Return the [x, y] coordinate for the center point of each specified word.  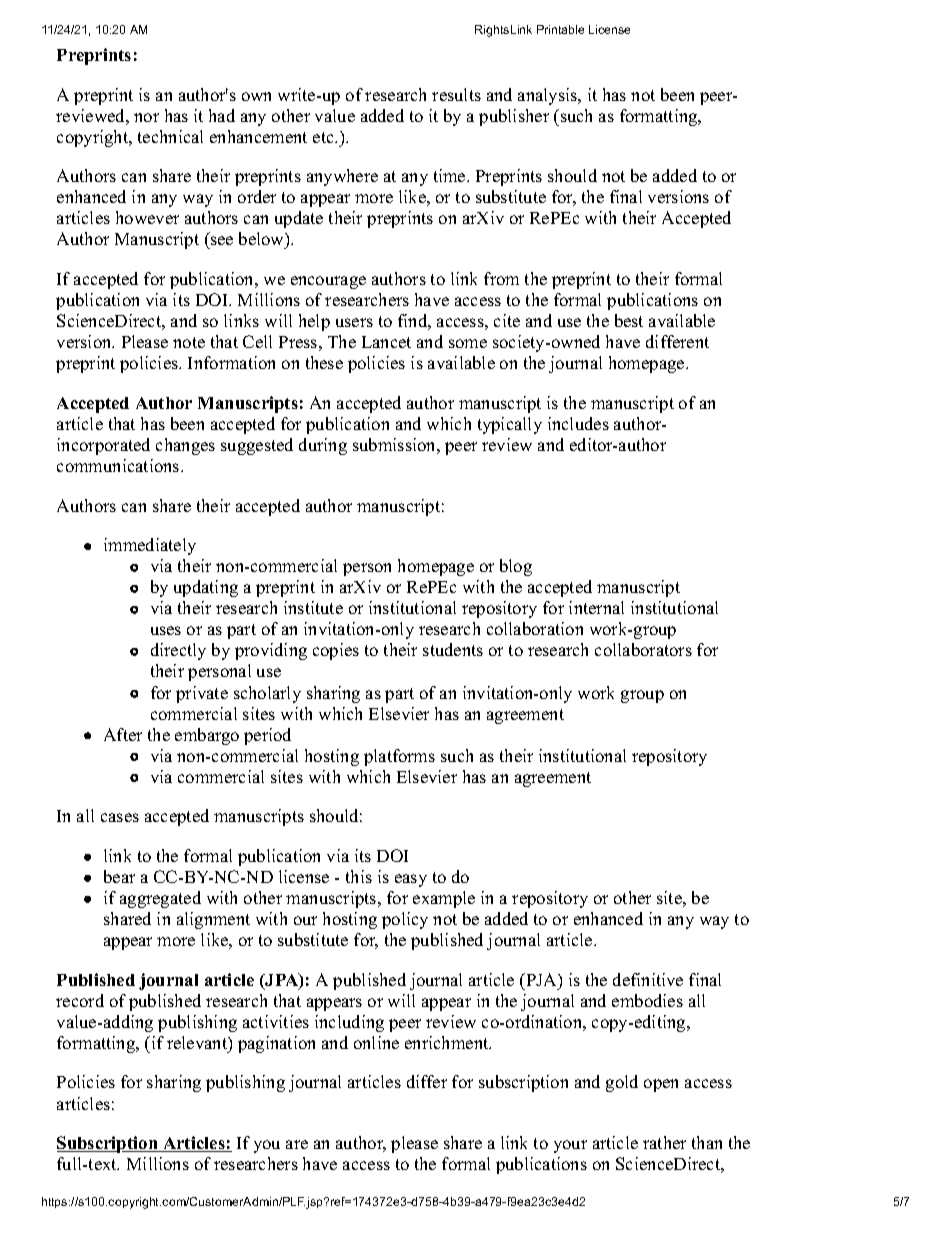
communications [119, 465]
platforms [399, 757]
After [123, 734]
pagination [276, 1044]
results [456, 94]
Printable [560, 29]
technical [170, 136]
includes [578, 423]
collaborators [643, 649]
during [323, 446]
